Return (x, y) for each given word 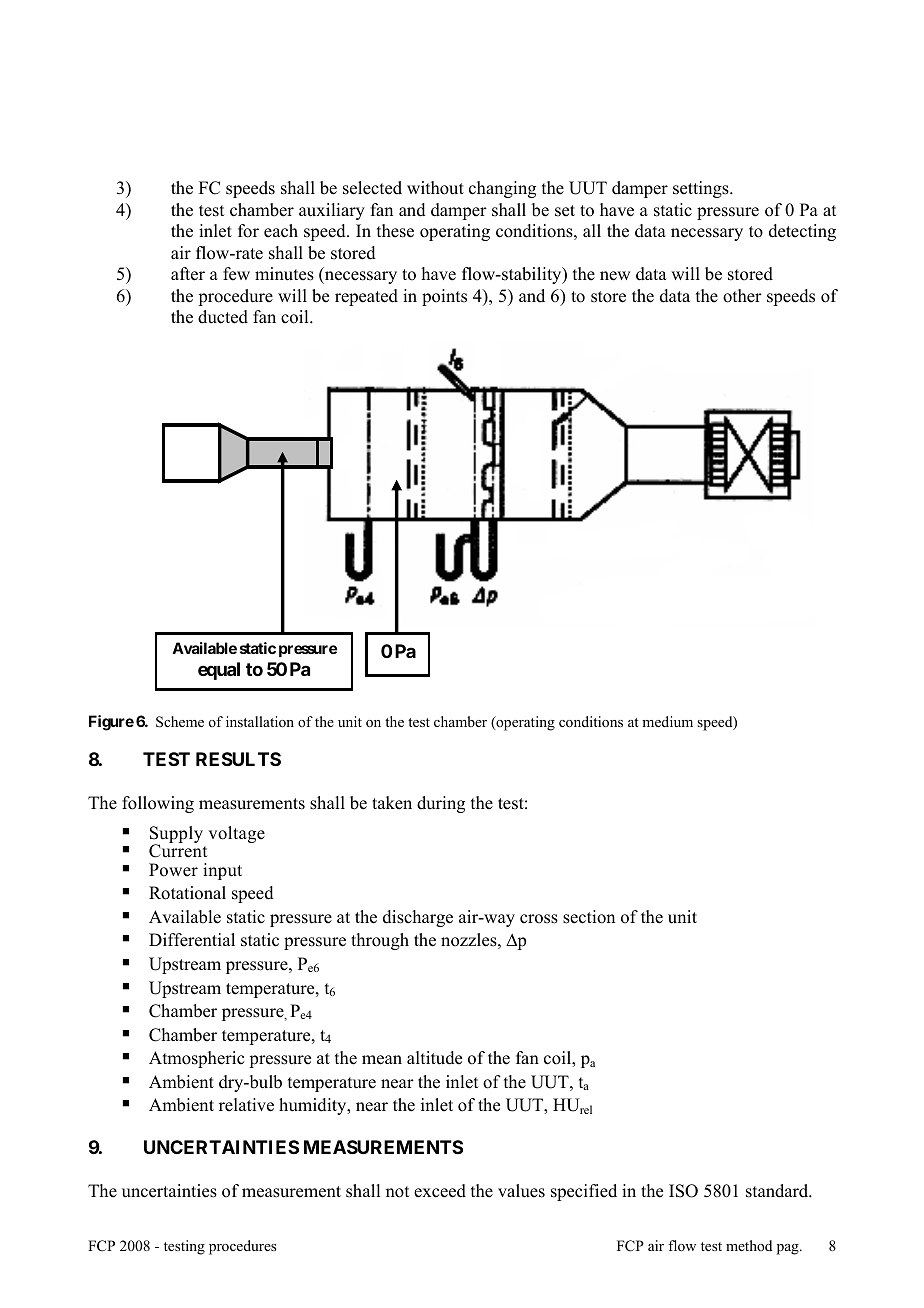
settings (702, 189)
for (248, 231)
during (441, 804)
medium (667, 721)
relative (246, 1105)
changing (502, 189)
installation (260, 721)
